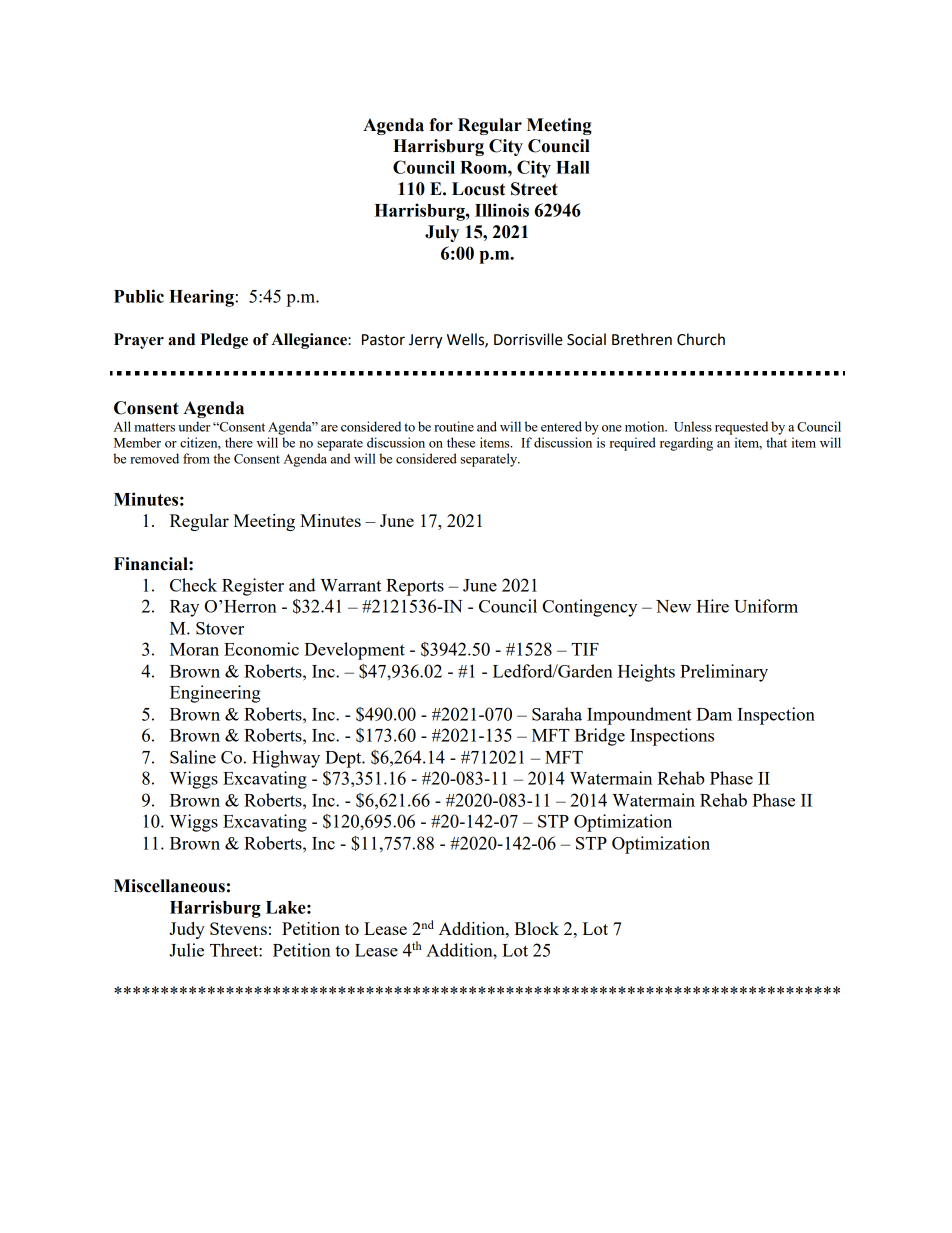 The height and width of the document is (1233, 952). I want to click on Stevens, so click(238, 928).
